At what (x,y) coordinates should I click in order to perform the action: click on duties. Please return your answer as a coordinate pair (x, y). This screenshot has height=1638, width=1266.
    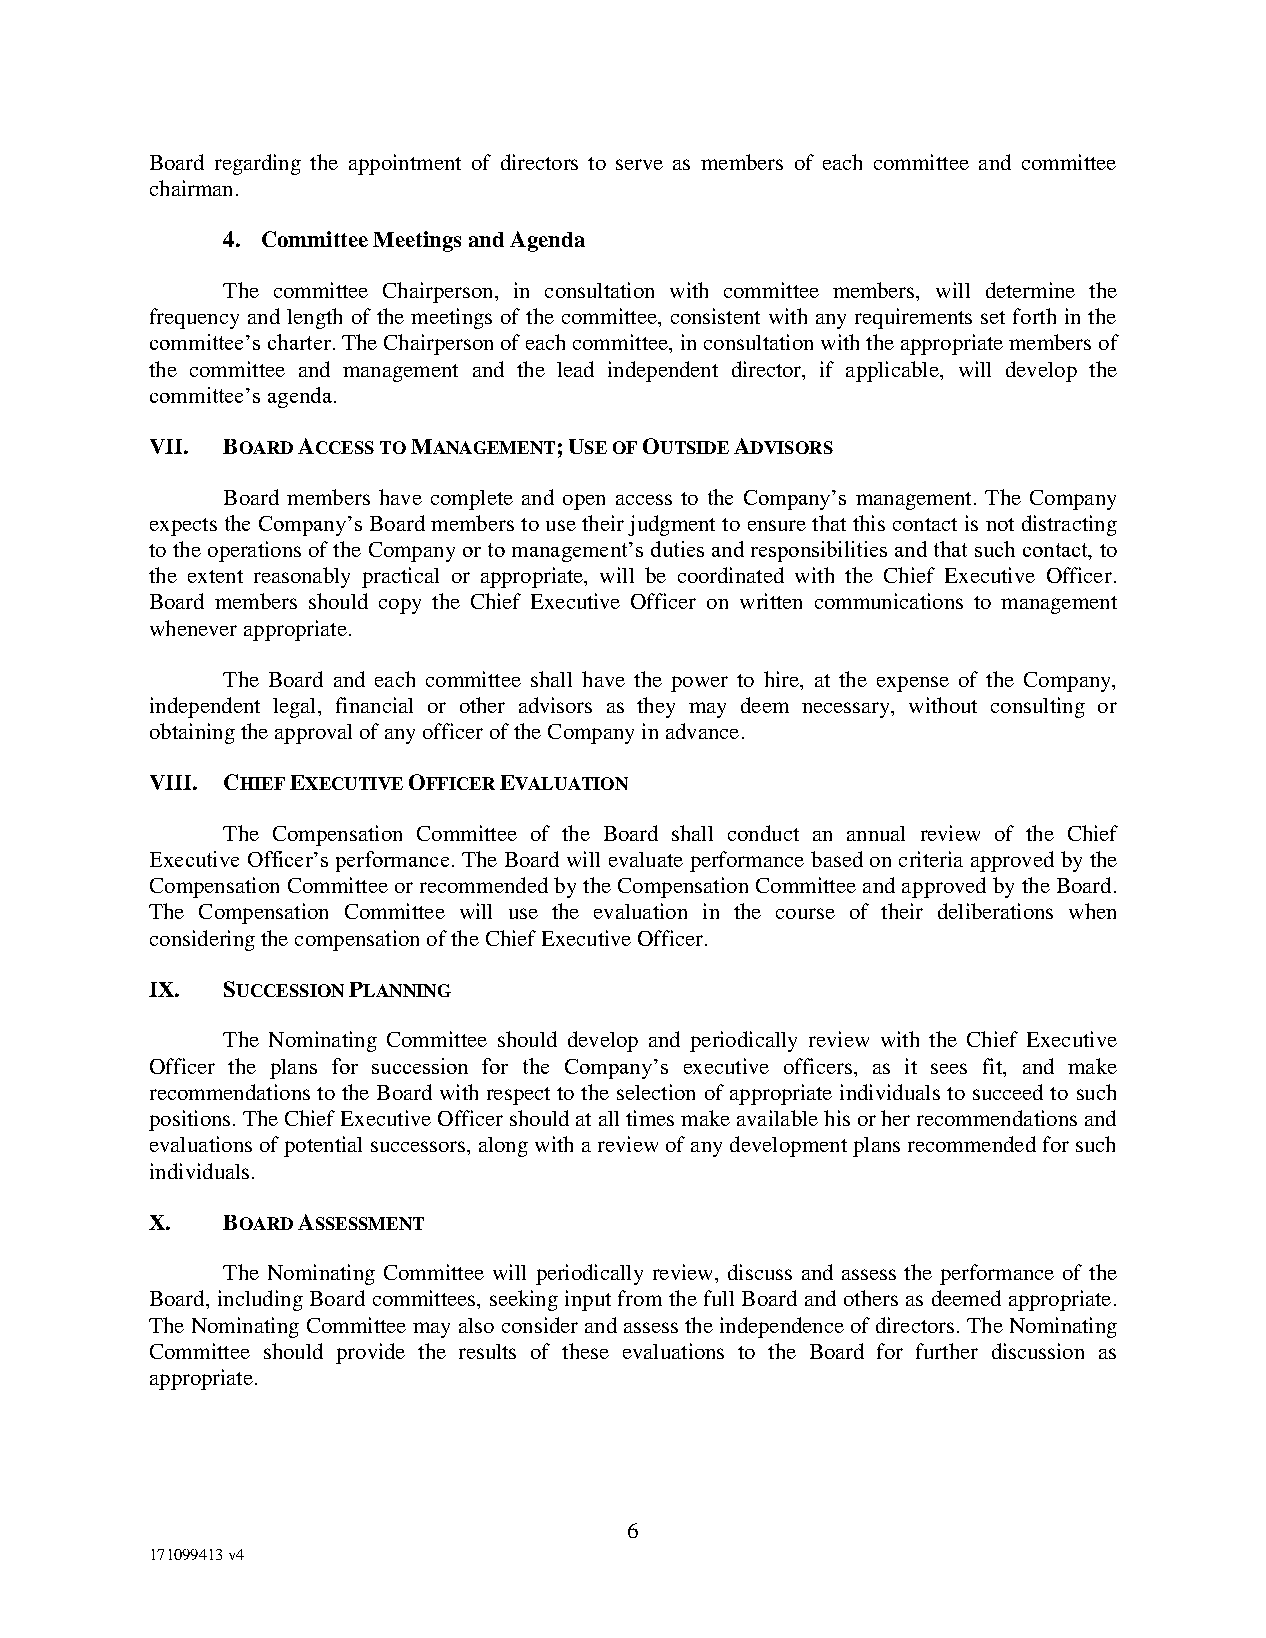
    Looking at the image, I should click on (677, 549).
